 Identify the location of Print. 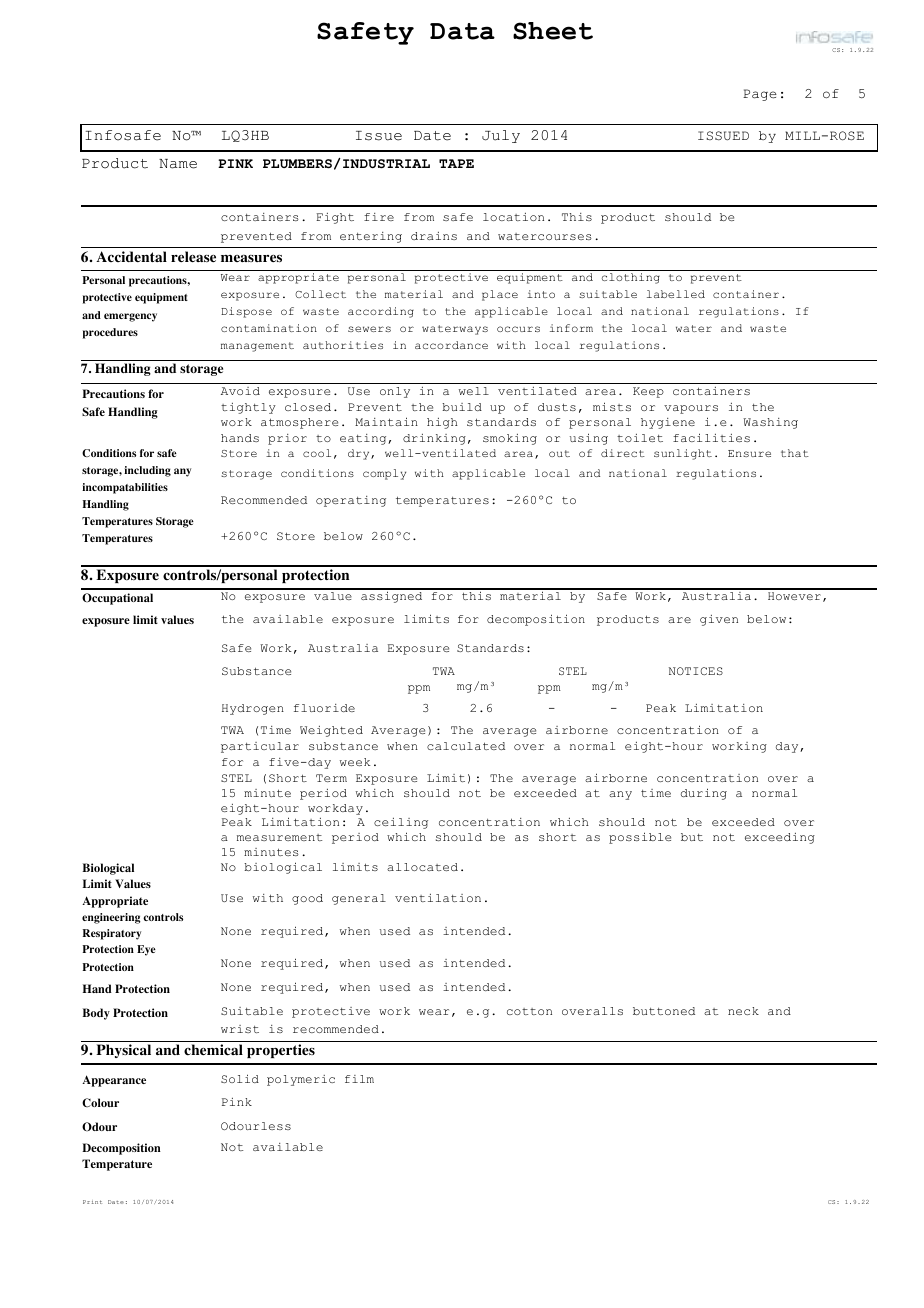
(92, 1202).
